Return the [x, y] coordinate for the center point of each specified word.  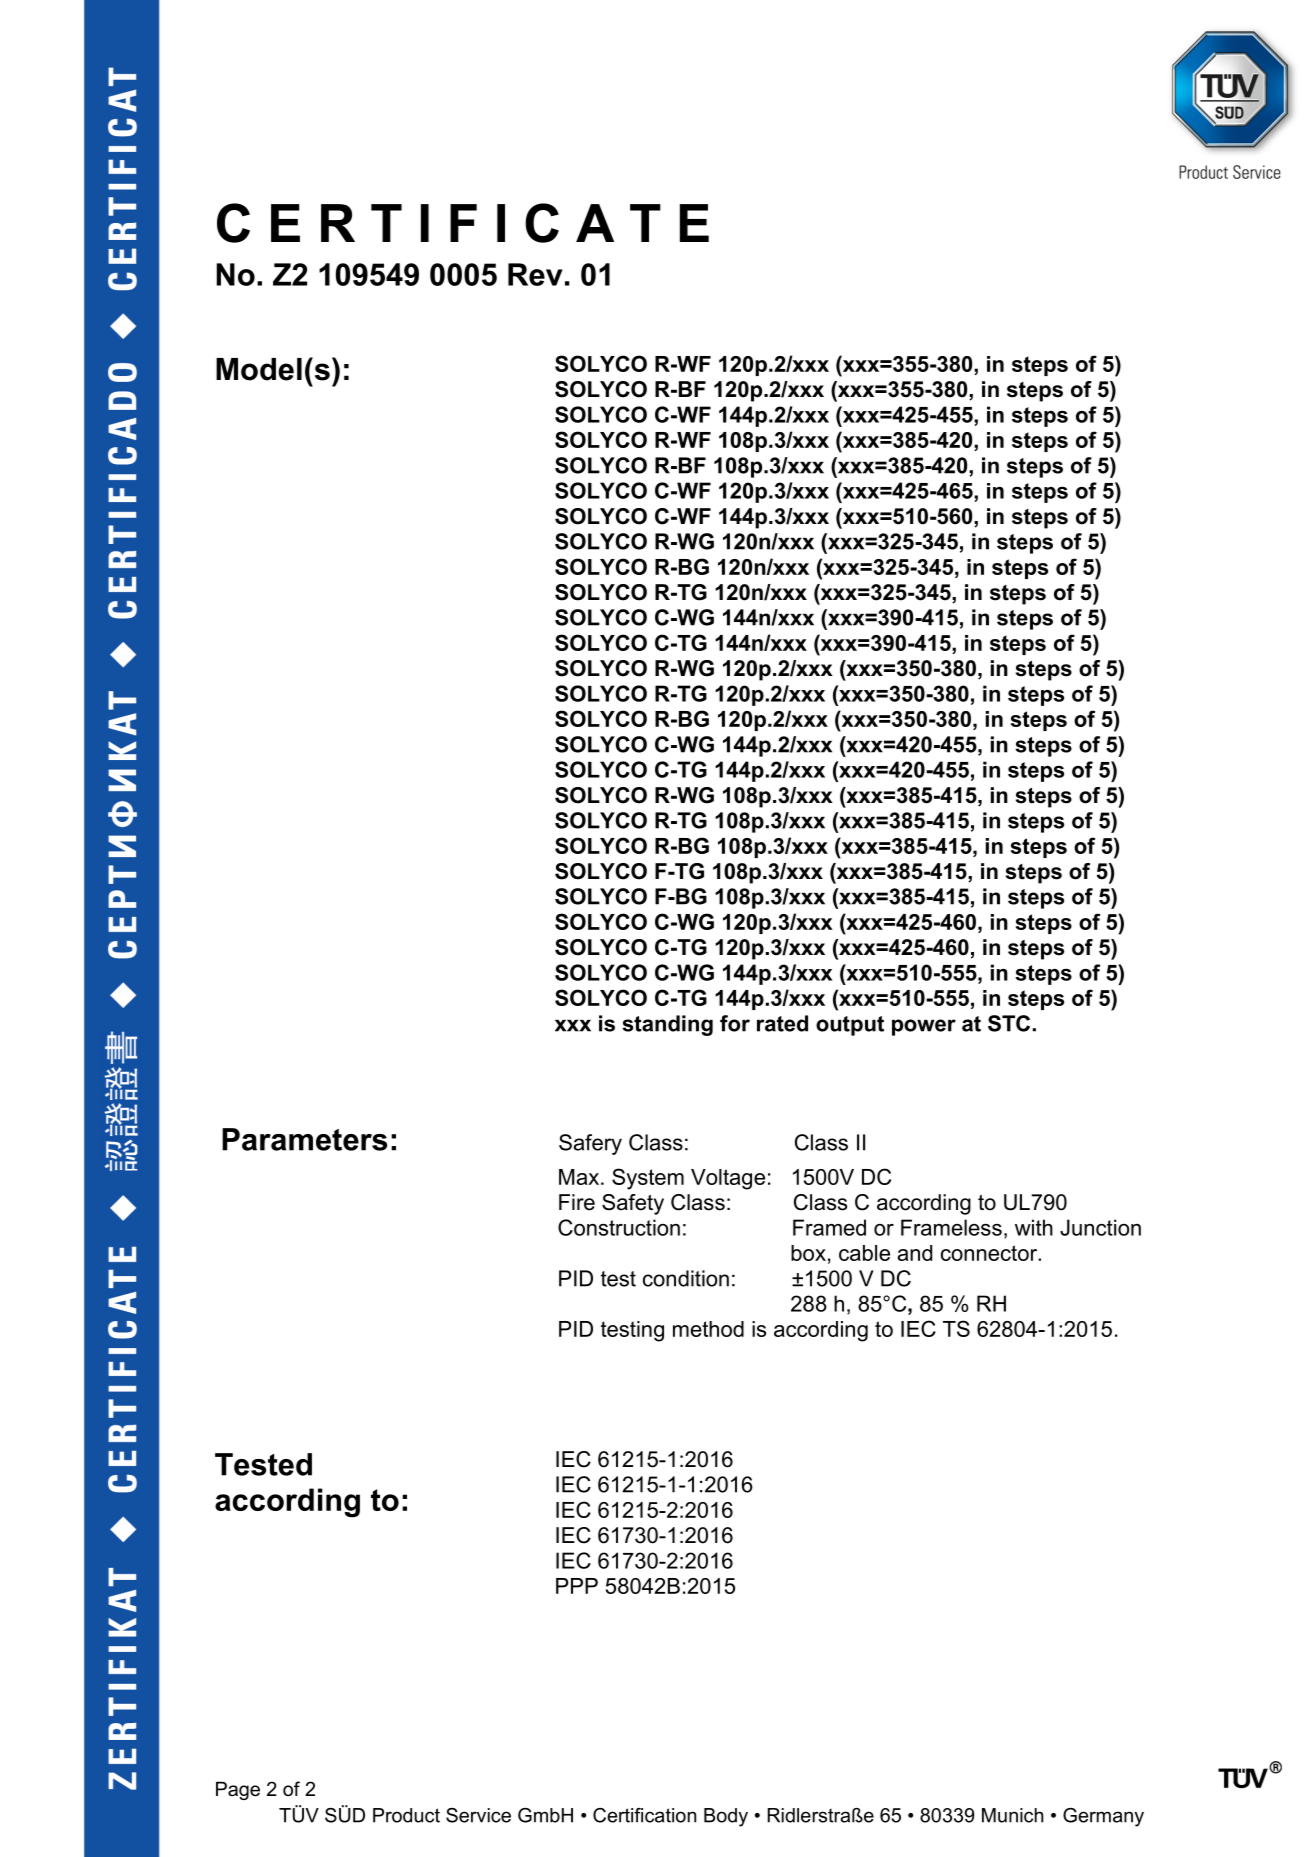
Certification [644, 1815]
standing [667, 1025]
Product [406, 1815]
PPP [577, 1586]
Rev [535, 274]
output [850, 1026]
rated [782, 1023]
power [924, 1027]
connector [990, 1253]
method [708, 1329]
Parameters [304, 1139]
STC [1009, 1023]
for [735, 1023]
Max [579, 1177]
